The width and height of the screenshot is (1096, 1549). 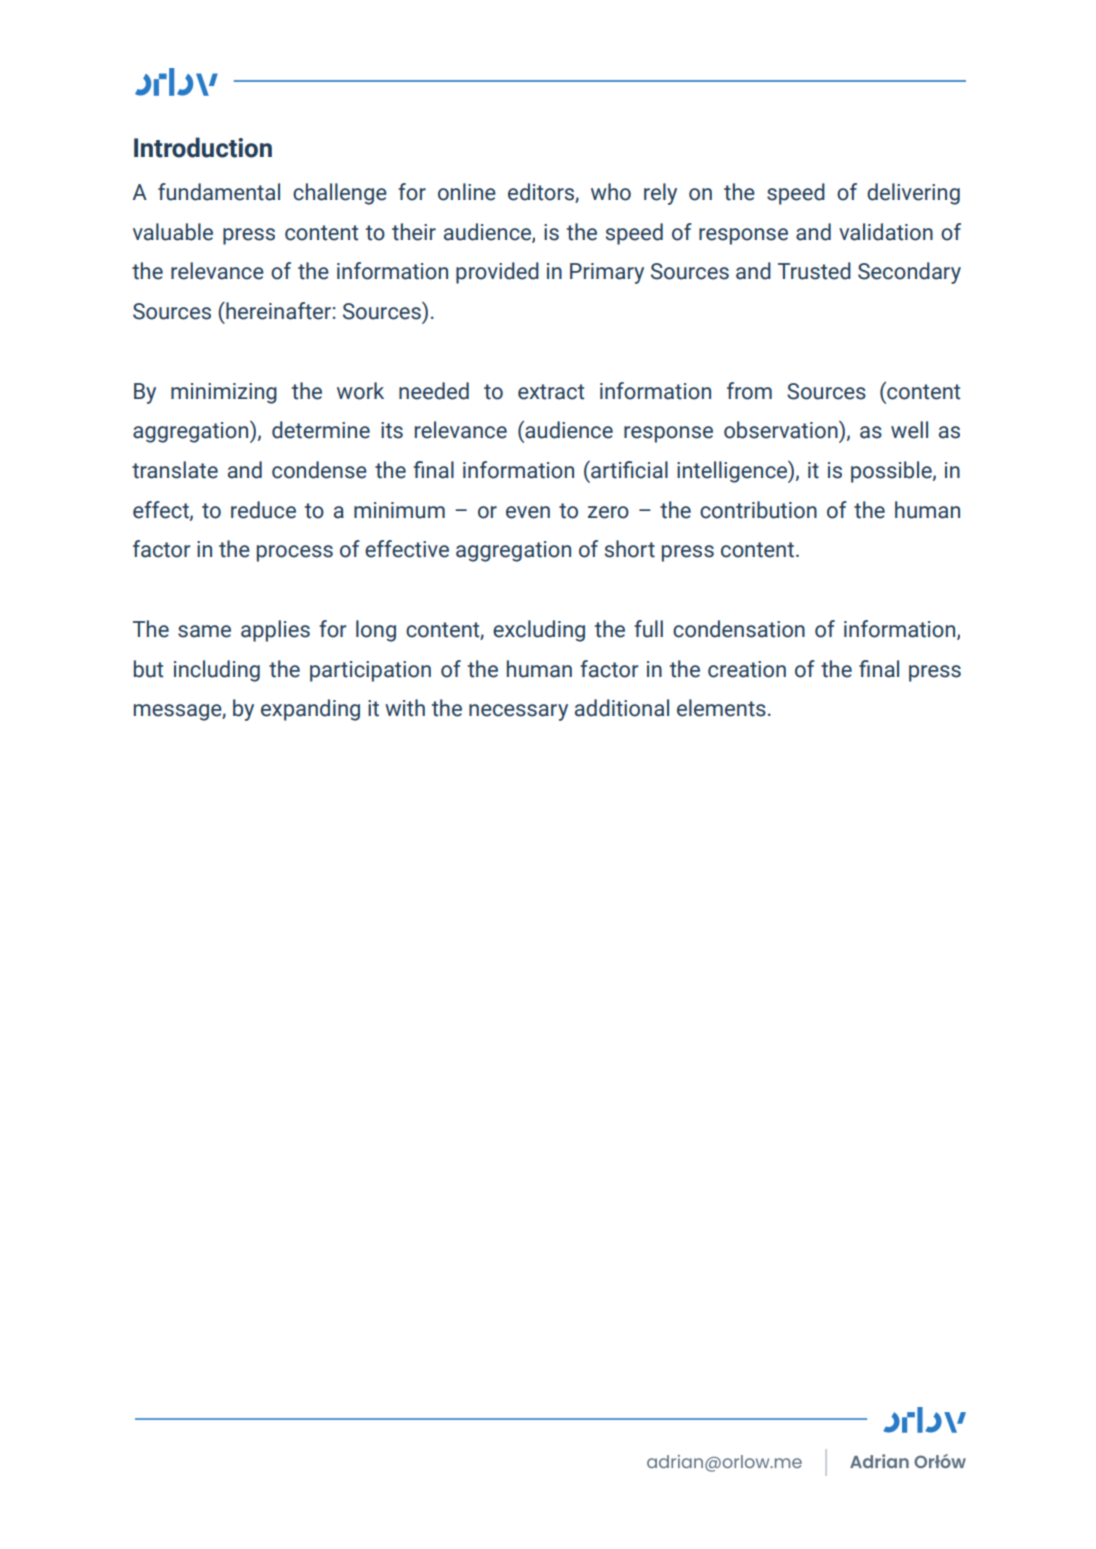 What do you see at coordinates (203, 147) in the screenshot?
I see `Introduction` at bounding box center [203, 147].
